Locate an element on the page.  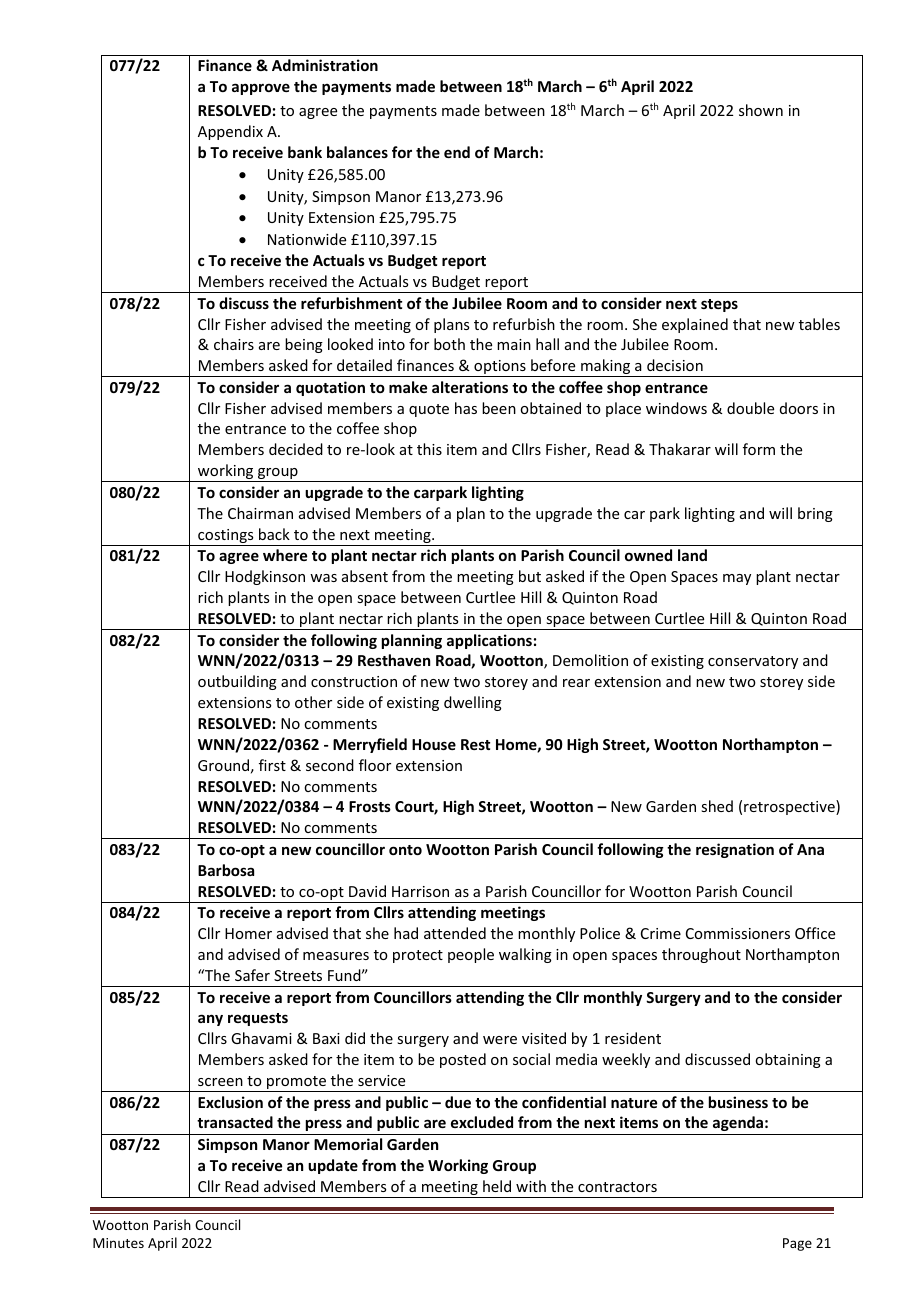
first is located at coordinates (272, 765).
